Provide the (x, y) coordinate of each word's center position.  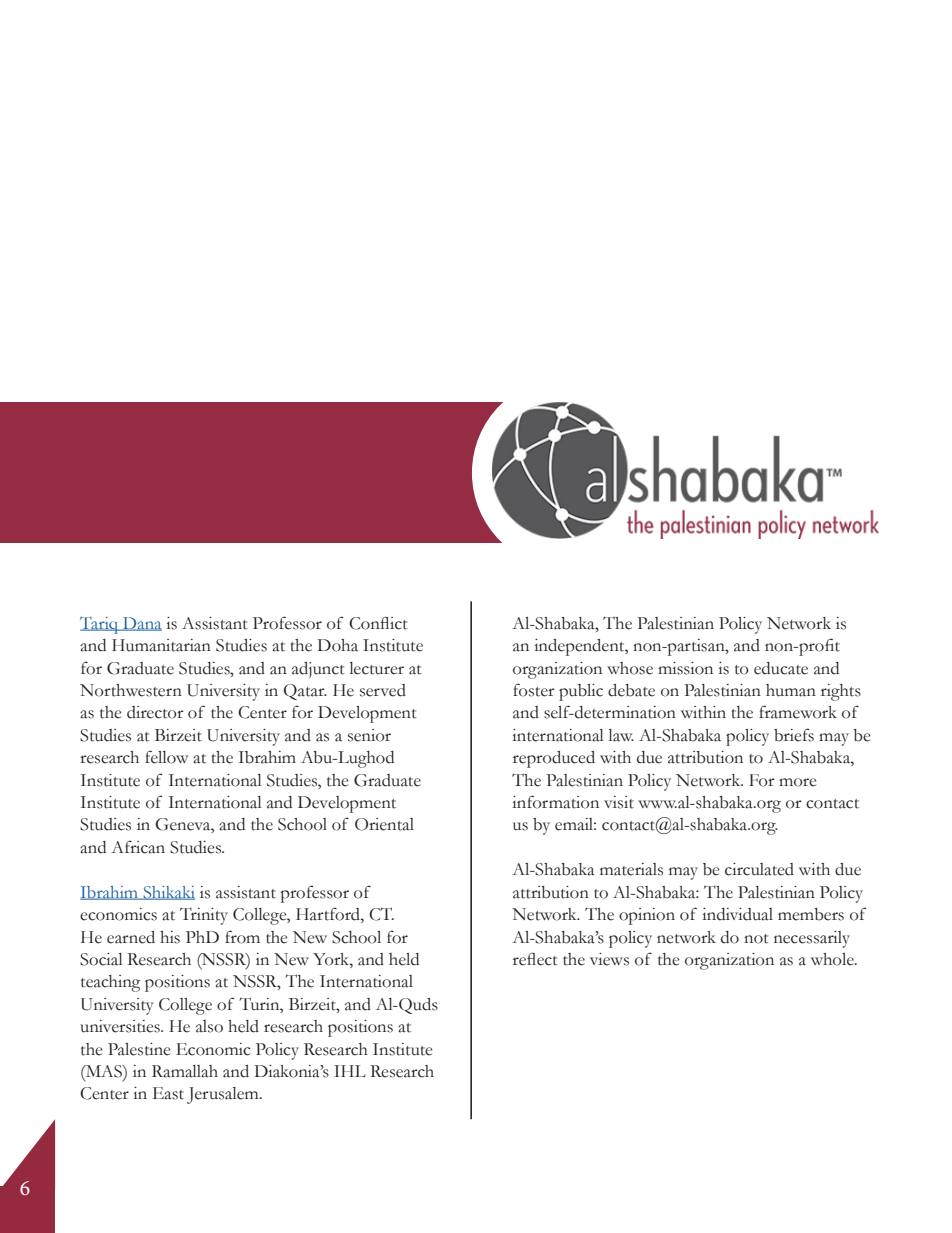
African (138, 847)
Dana (141, 624)
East (168, 1093)
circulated (759, 869)
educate (781, 668)
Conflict (378, 623)
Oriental (384, 824)
